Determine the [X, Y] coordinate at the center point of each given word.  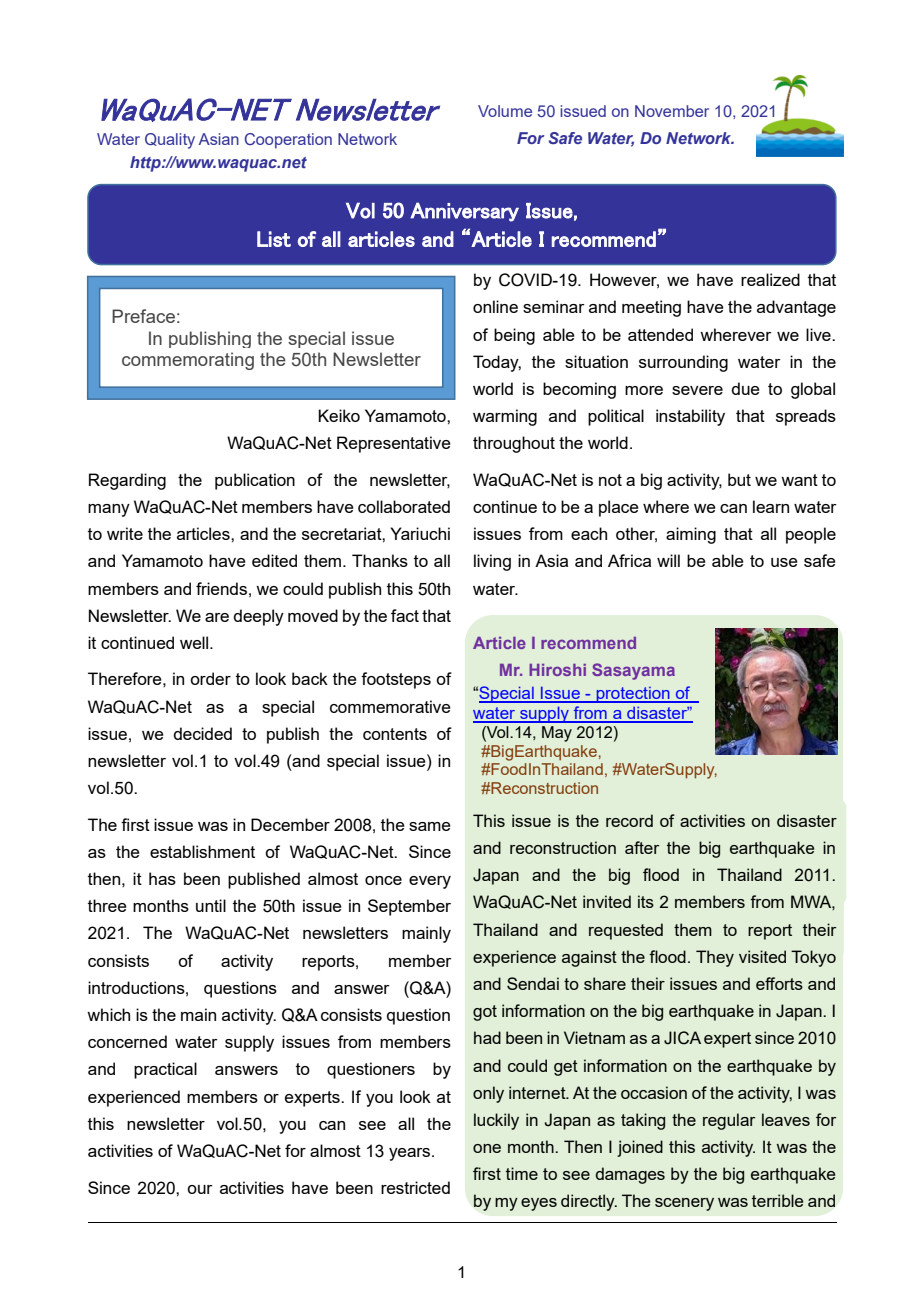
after [642, 847]
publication [255, 481]
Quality [170, 141]
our [200, 1189]
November [672, 111]
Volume [505, 111]
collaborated [404, 506]
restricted [415, 1187]
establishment [202, 851]
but [739, 479]
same [430, 826]
